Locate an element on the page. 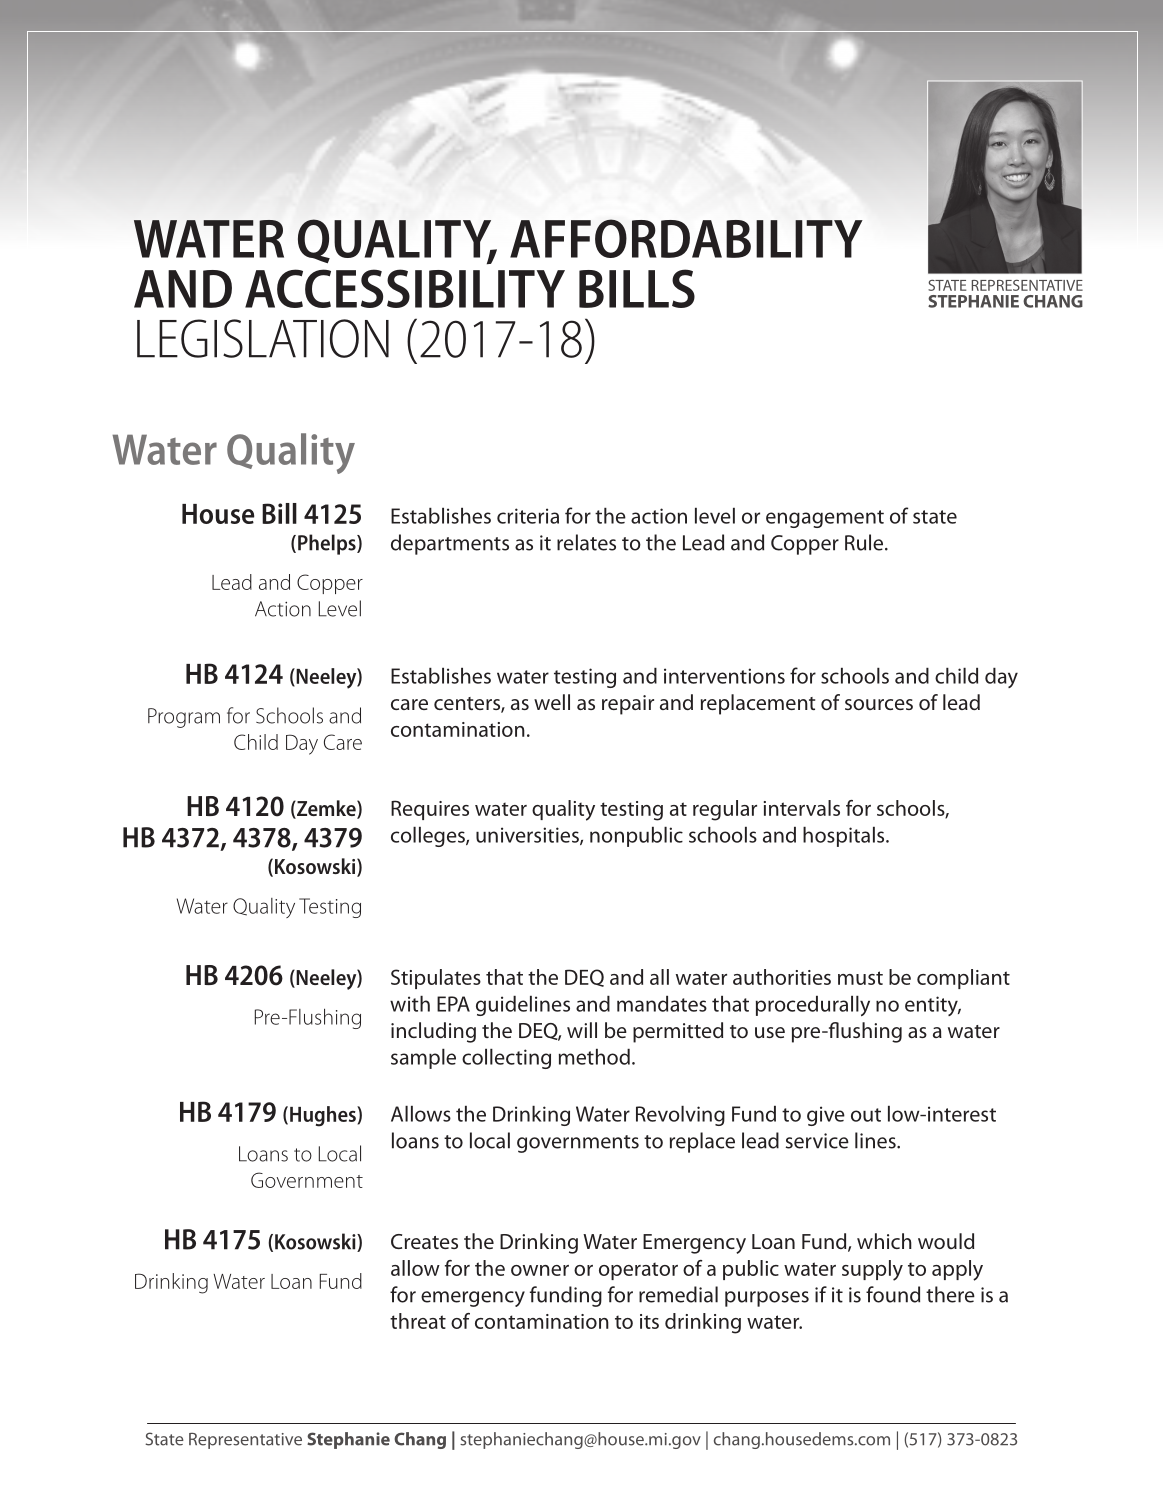 This image has height=1495, width=1163. engagement is located at coordinates (825, 519).
